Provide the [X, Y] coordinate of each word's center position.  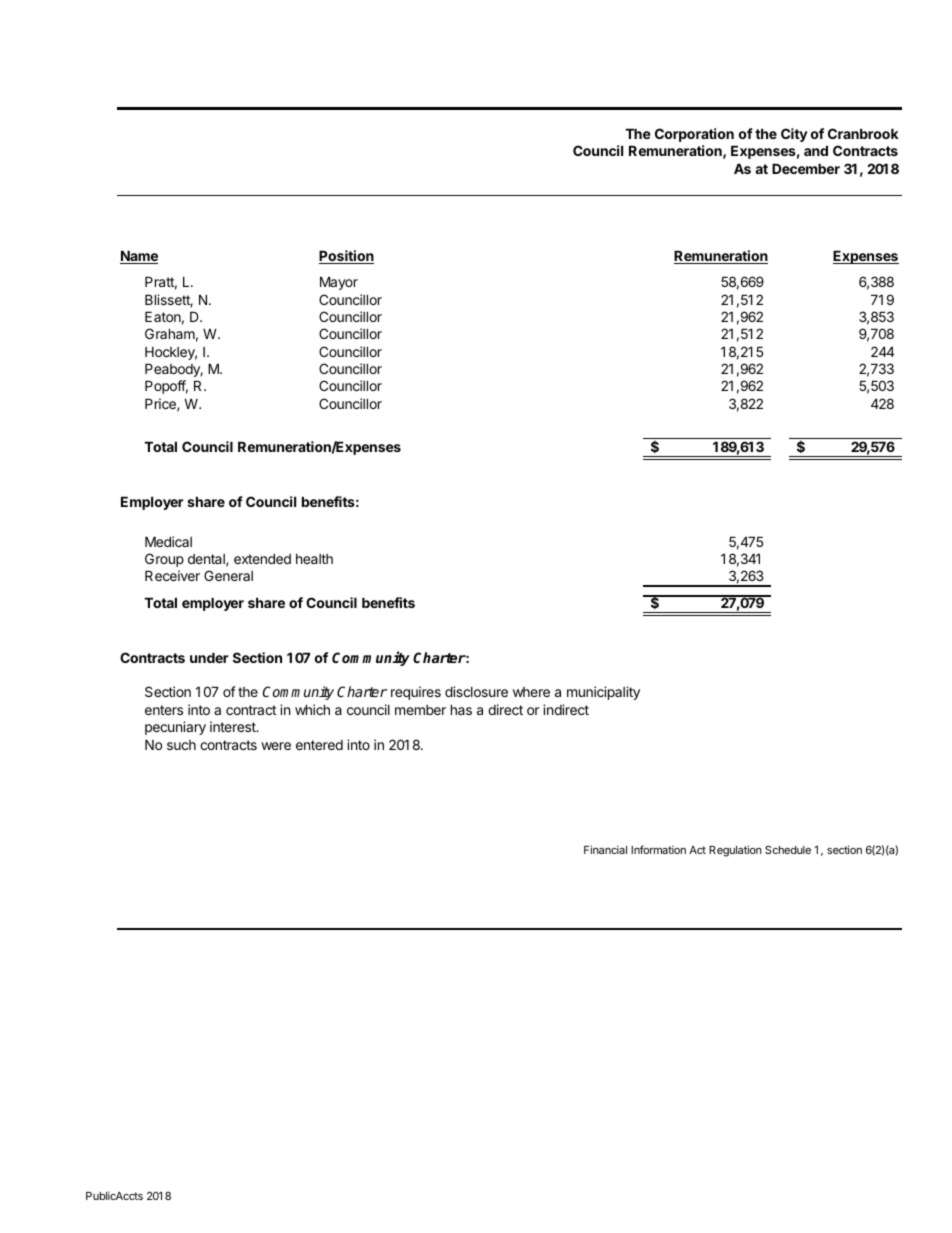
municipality [603, 693]
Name [139, 257]
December [806, 168]
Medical [168, 541]
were [276, 746]
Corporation [694, 135]
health [314, 559]
